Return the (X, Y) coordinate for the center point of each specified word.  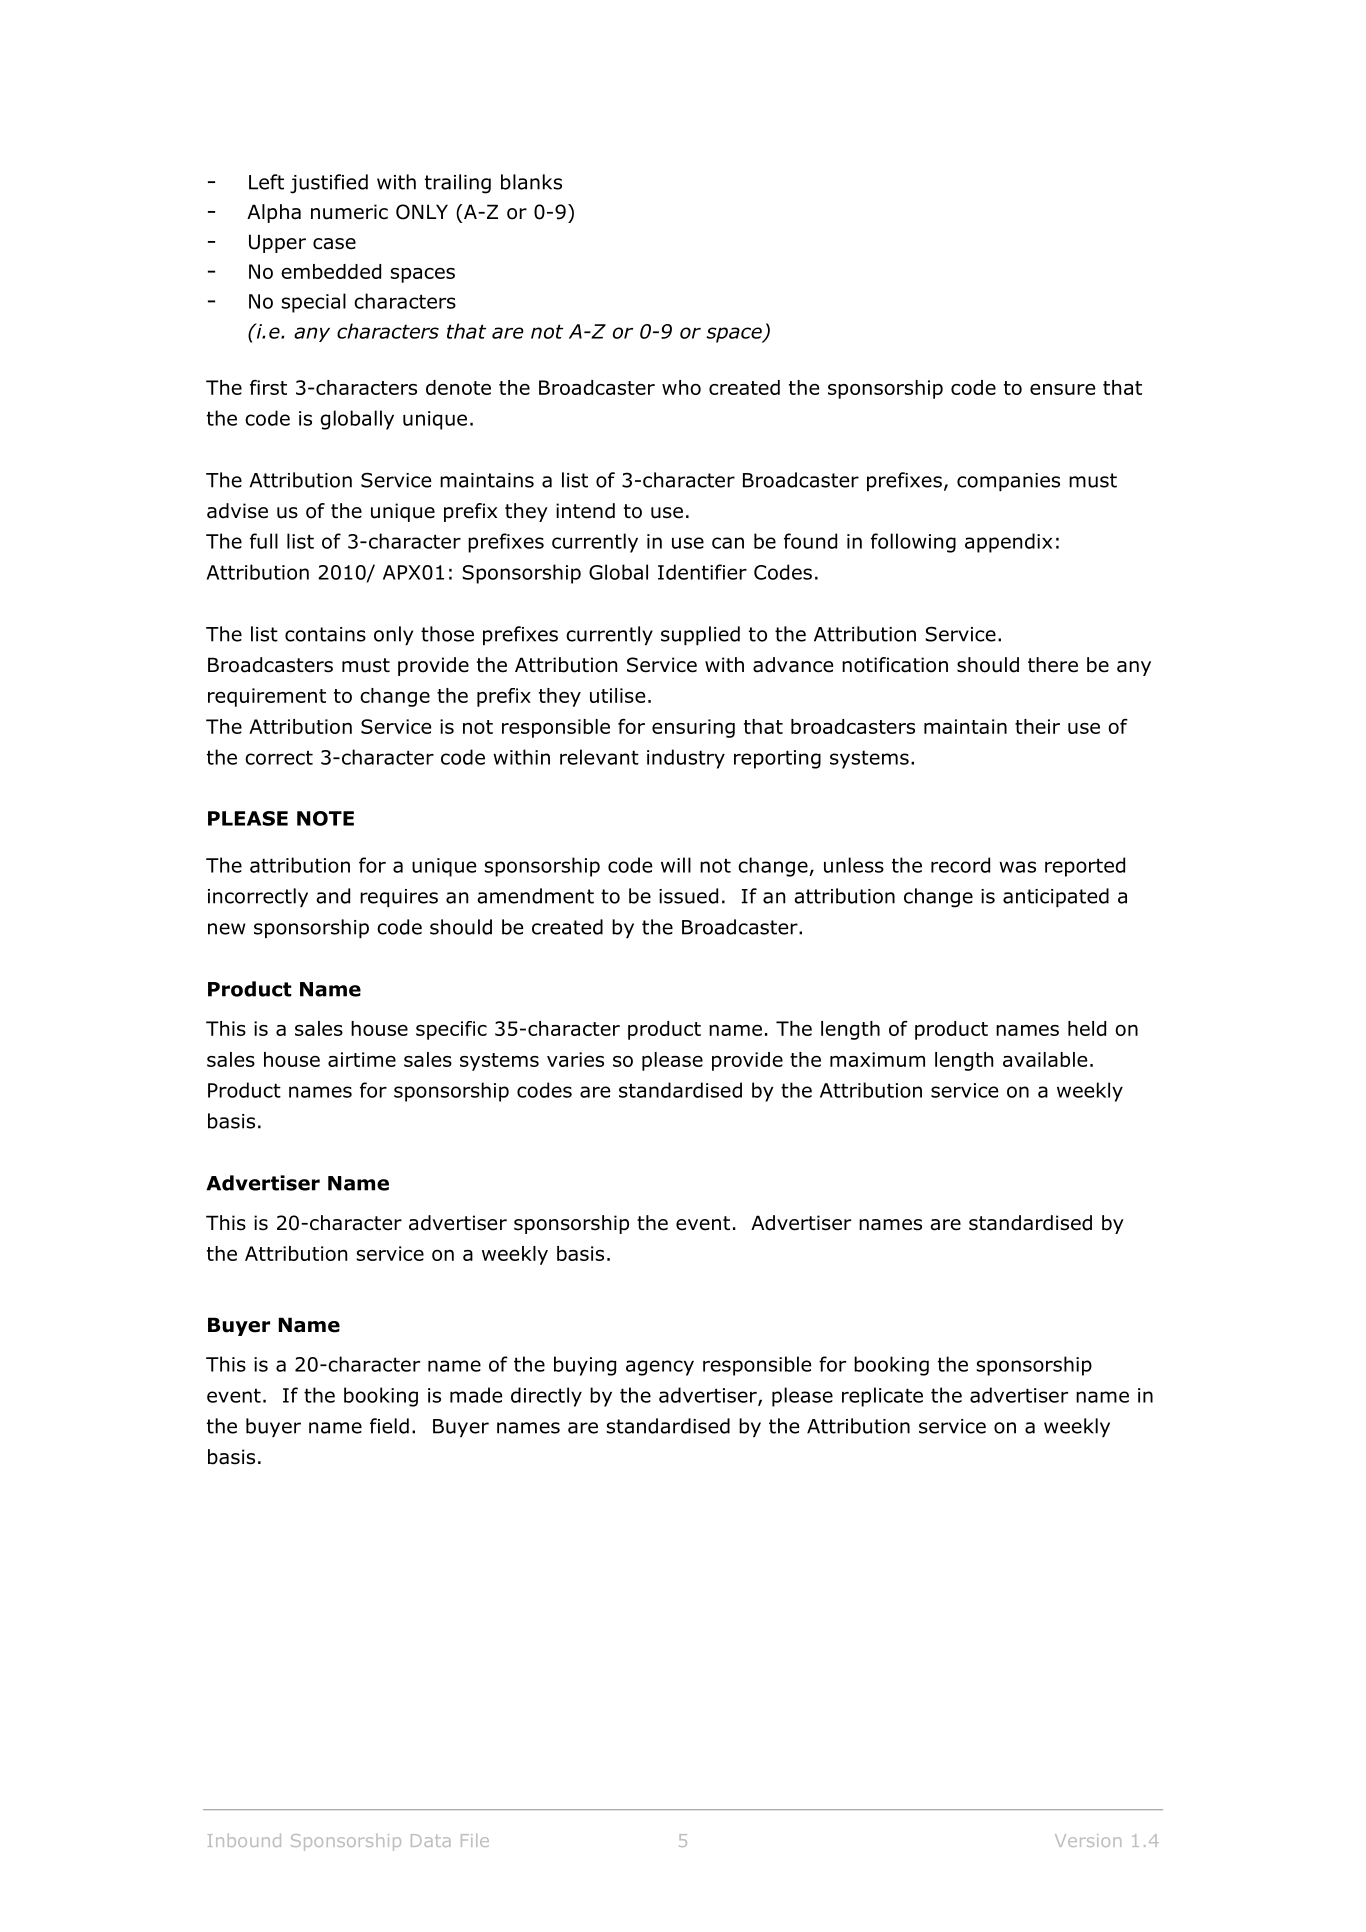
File (475, 1840)
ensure (1062, 389)
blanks (531, 182)
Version (1088, 1840)
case (334, 244)
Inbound (244, 1840)
